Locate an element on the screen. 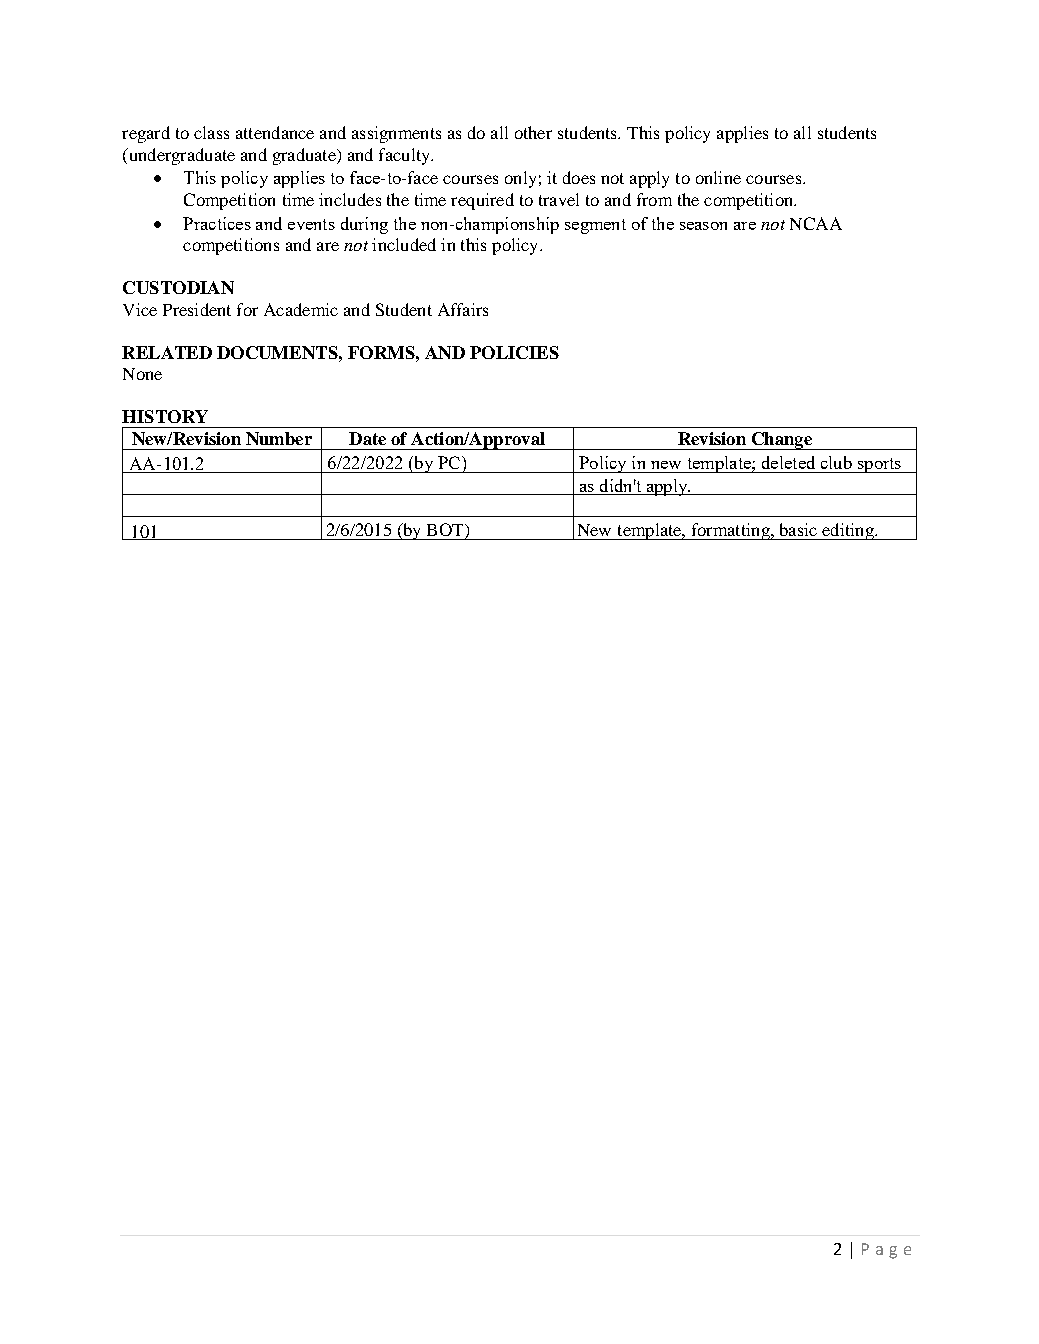  basic is located at coordinates (798, 529).
